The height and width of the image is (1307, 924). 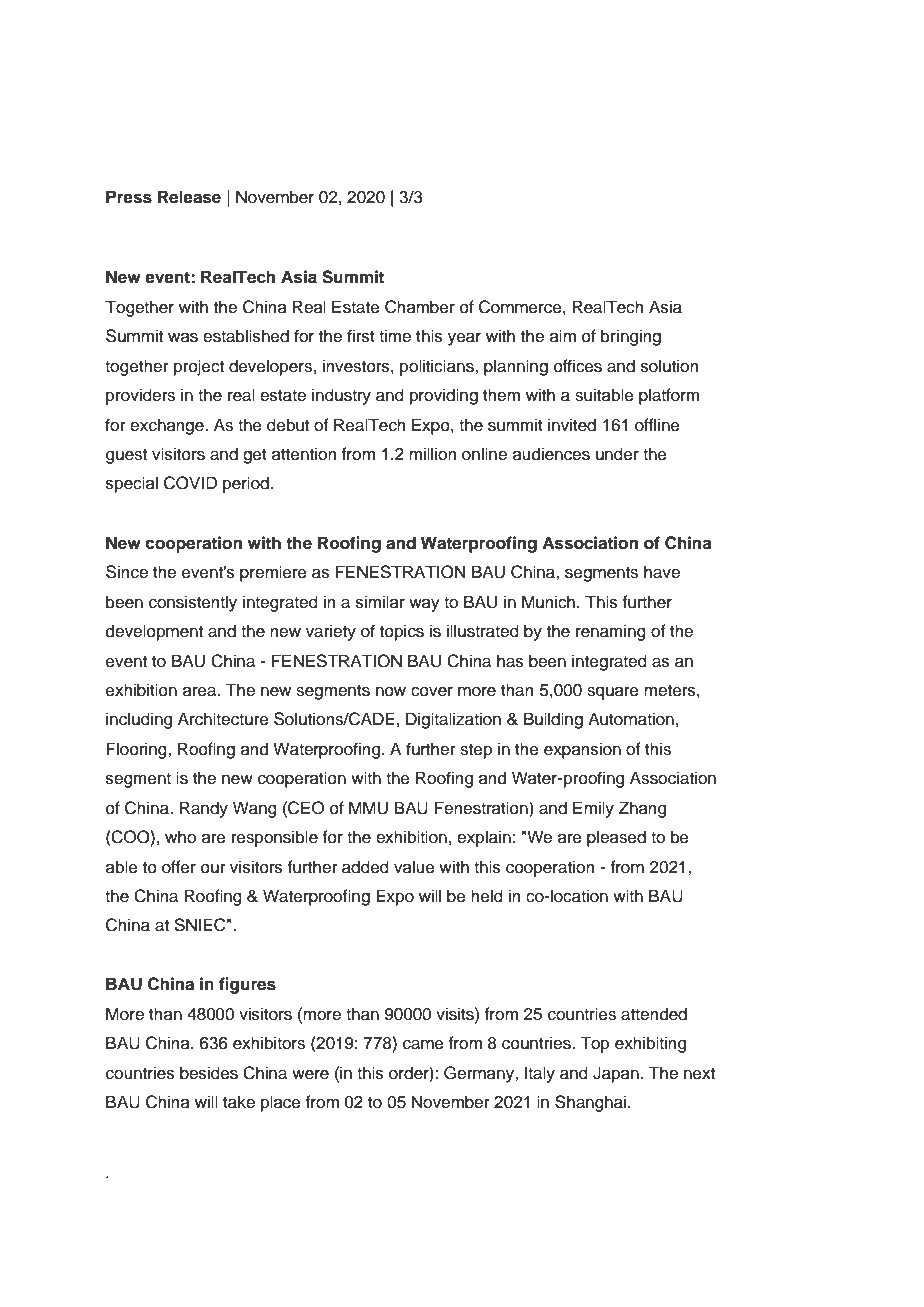 What do you see at coordinates (631, 337) in the image?
I see `bringing` at bounding box center [631, 337].
